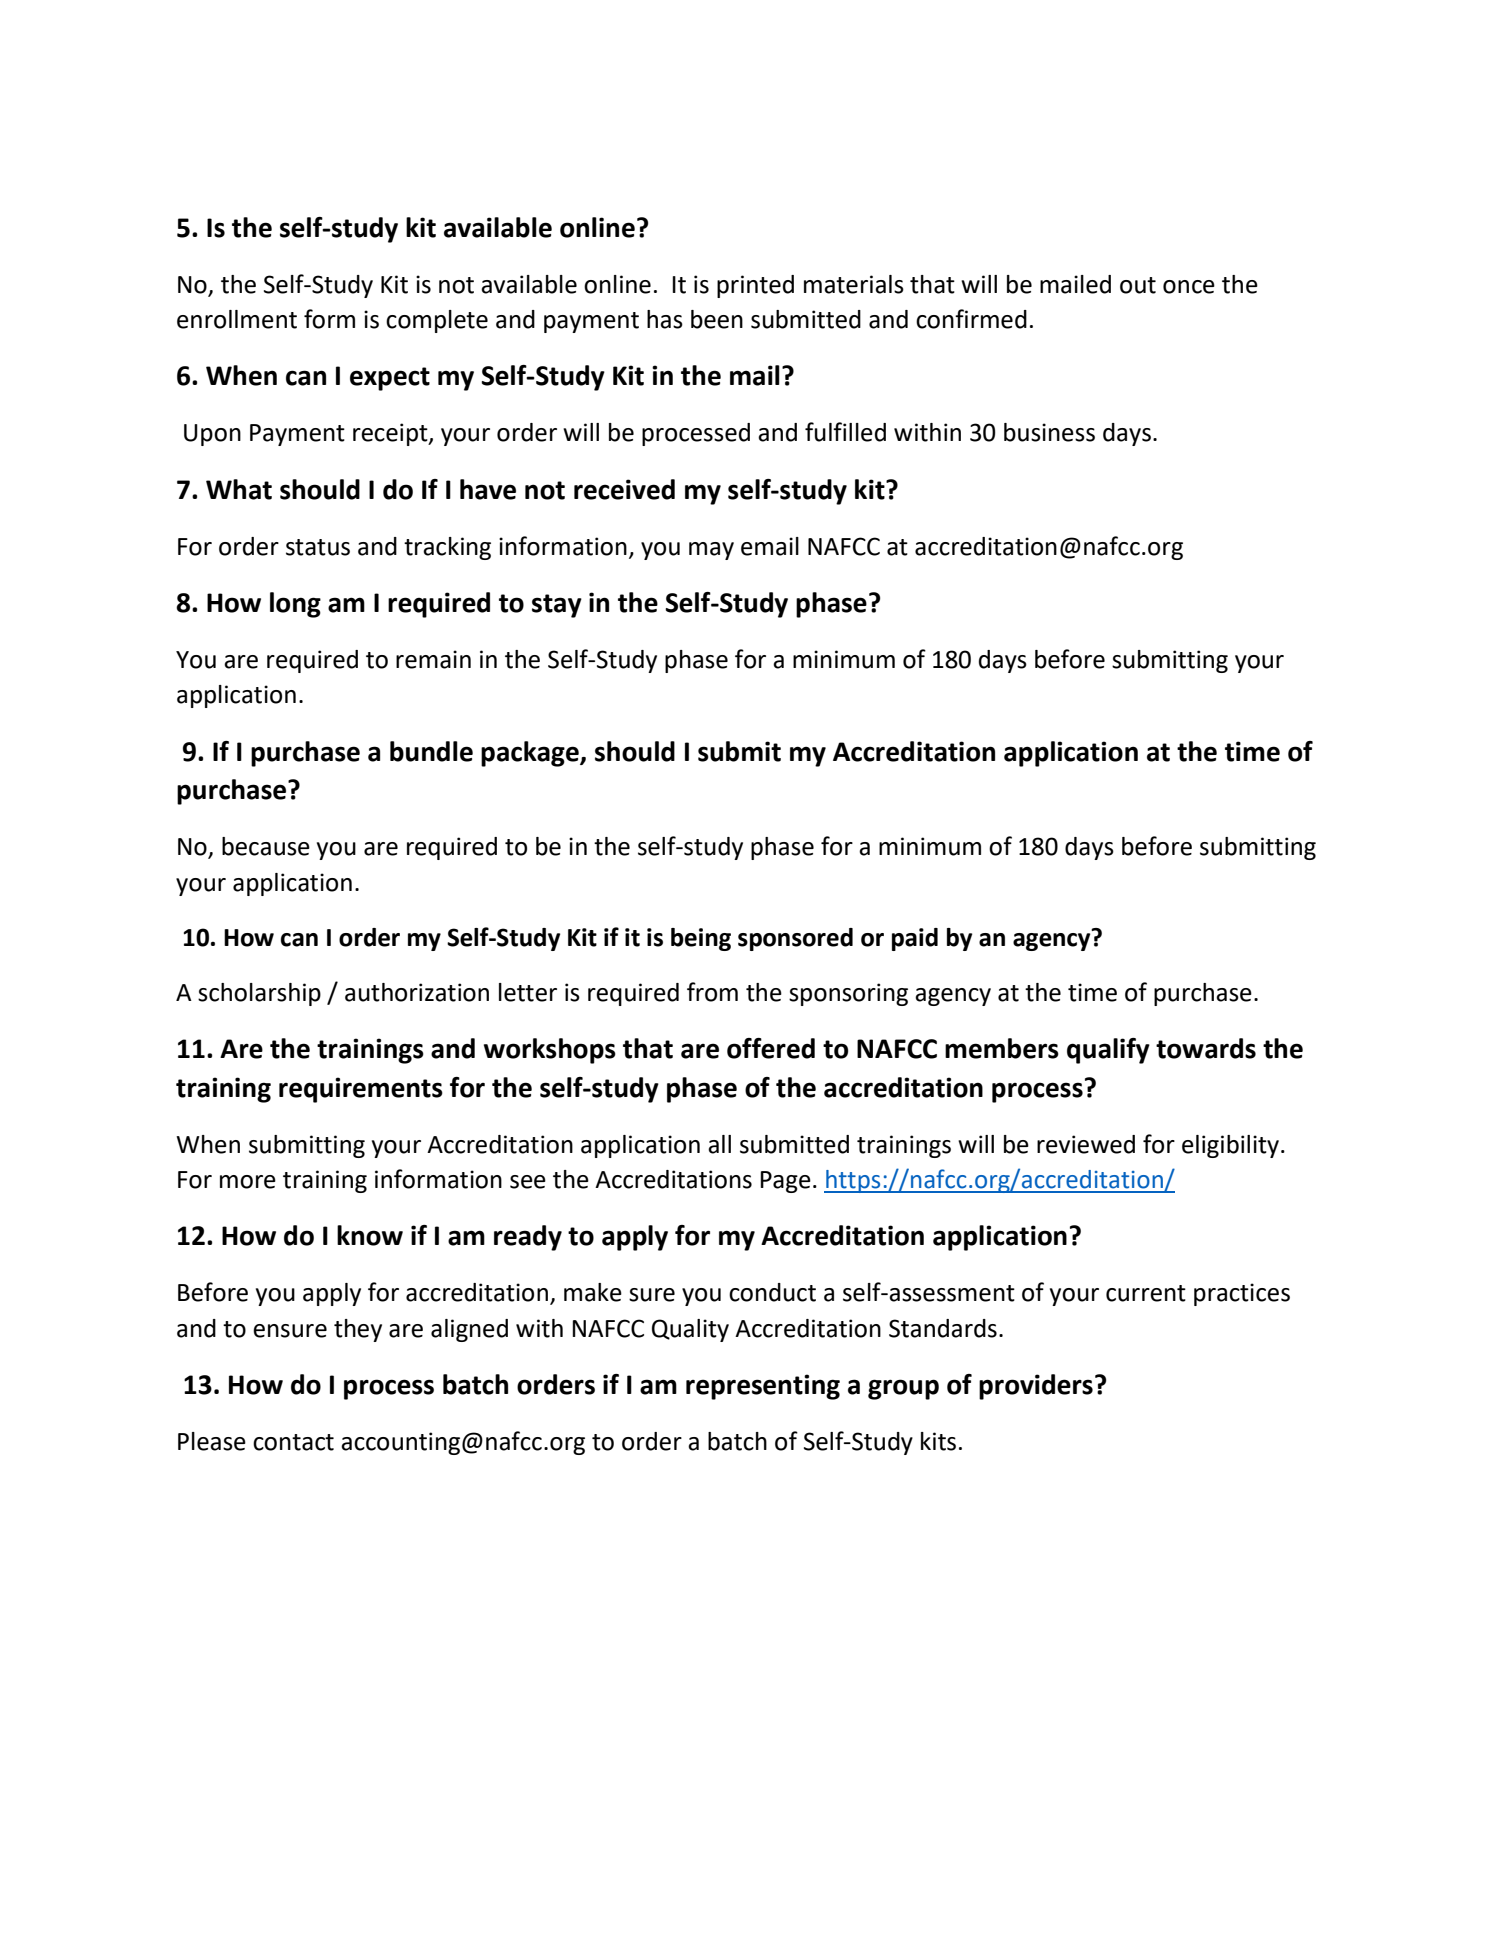  What do you see at coordinates (237, 319) in the screenshot?
I see `enrollment` at bounding box center [237, 319].
